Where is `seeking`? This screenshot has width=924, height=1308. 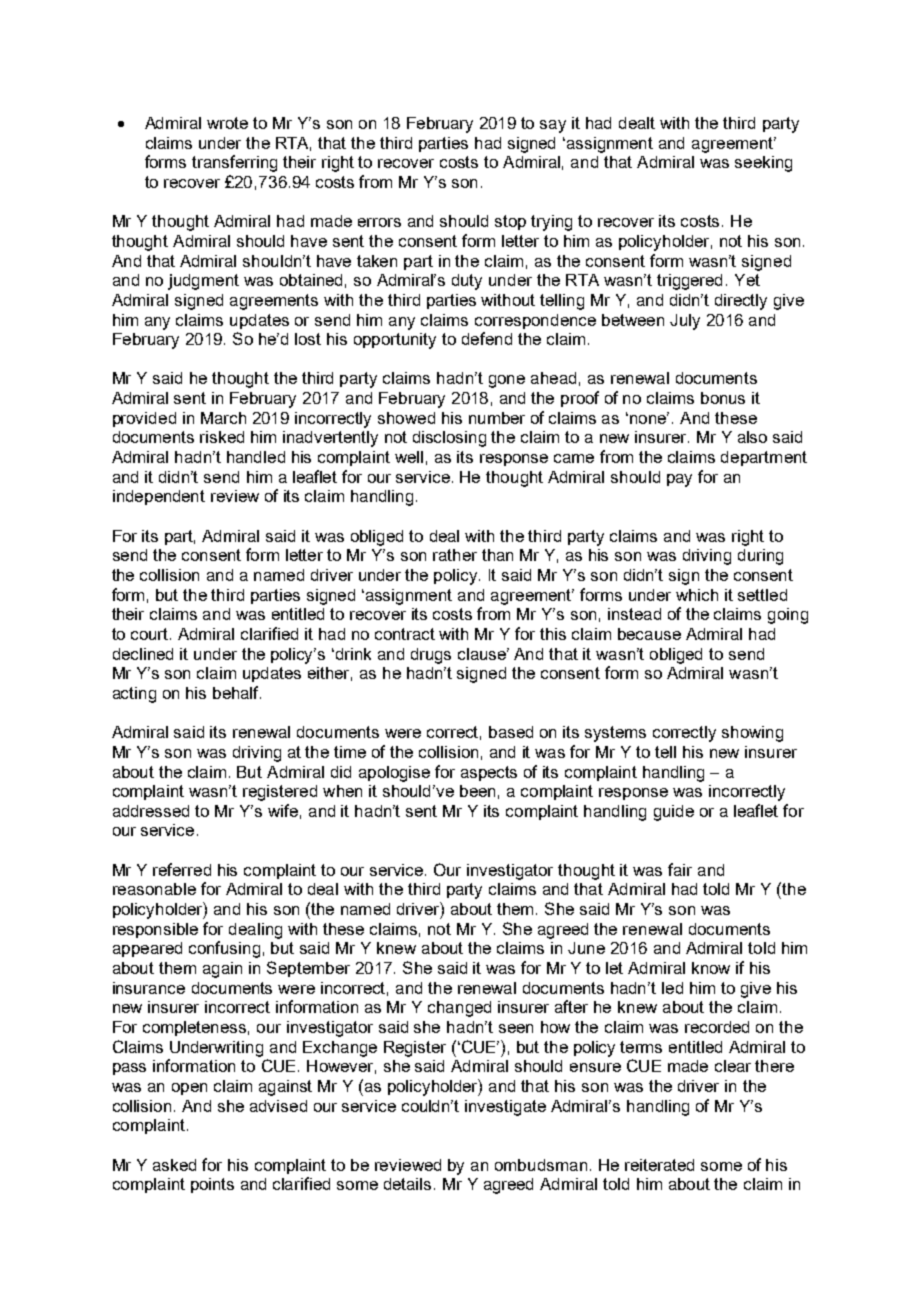
seeking is located at coordinates (763, 164).
